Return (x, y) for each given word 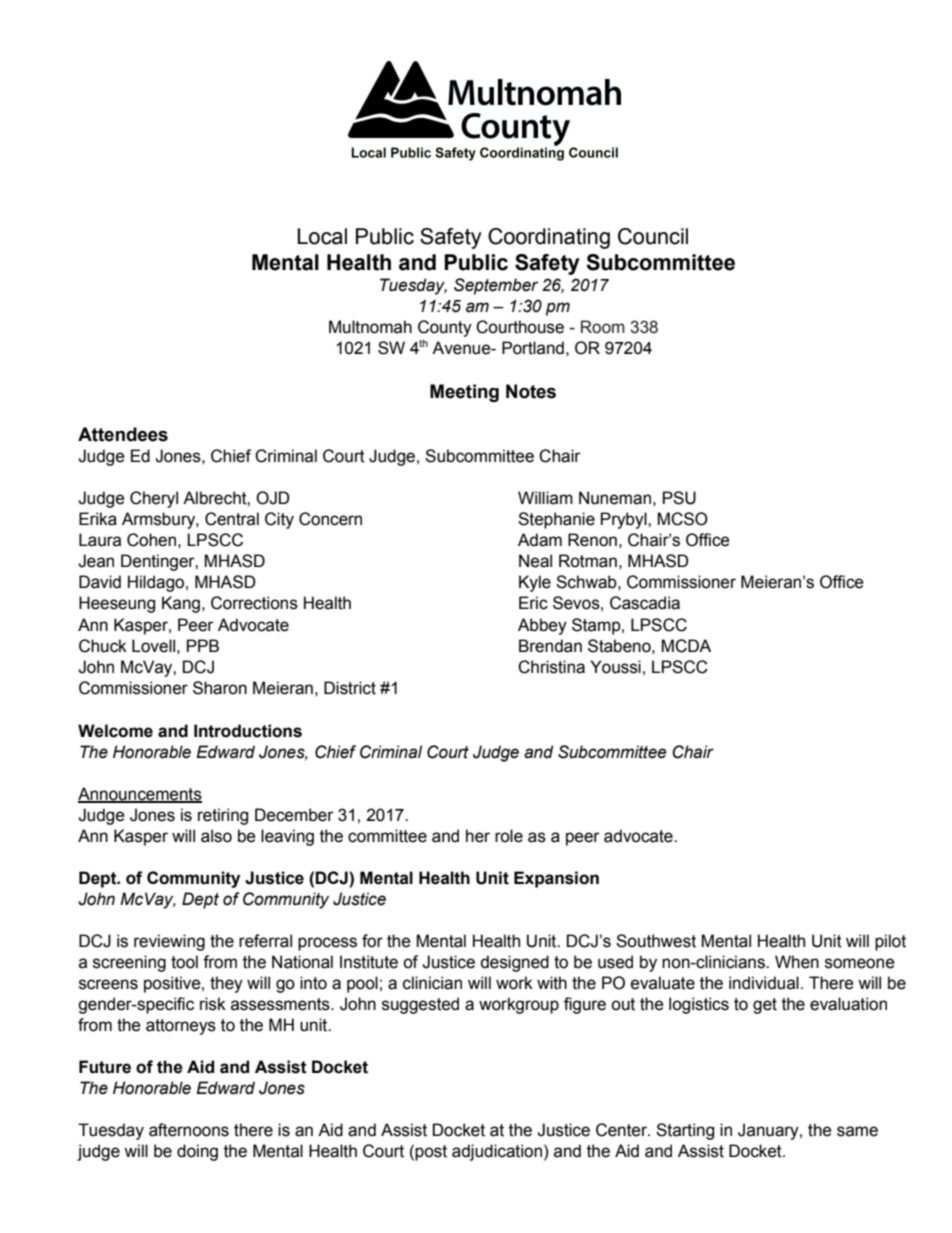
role (509, 836)
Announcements (140, 794)
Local (322, 236)
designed (514, 963)
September (496, 286)
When (797, 962)
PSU (679, 498)
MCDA (686, 646)
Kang (181, 604)
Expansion (556, 879)
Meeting (464, 393)
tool (184, 962)
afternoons (189, 1130)
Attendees (123, 434)
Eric (533, 603)
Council (653, 236)
